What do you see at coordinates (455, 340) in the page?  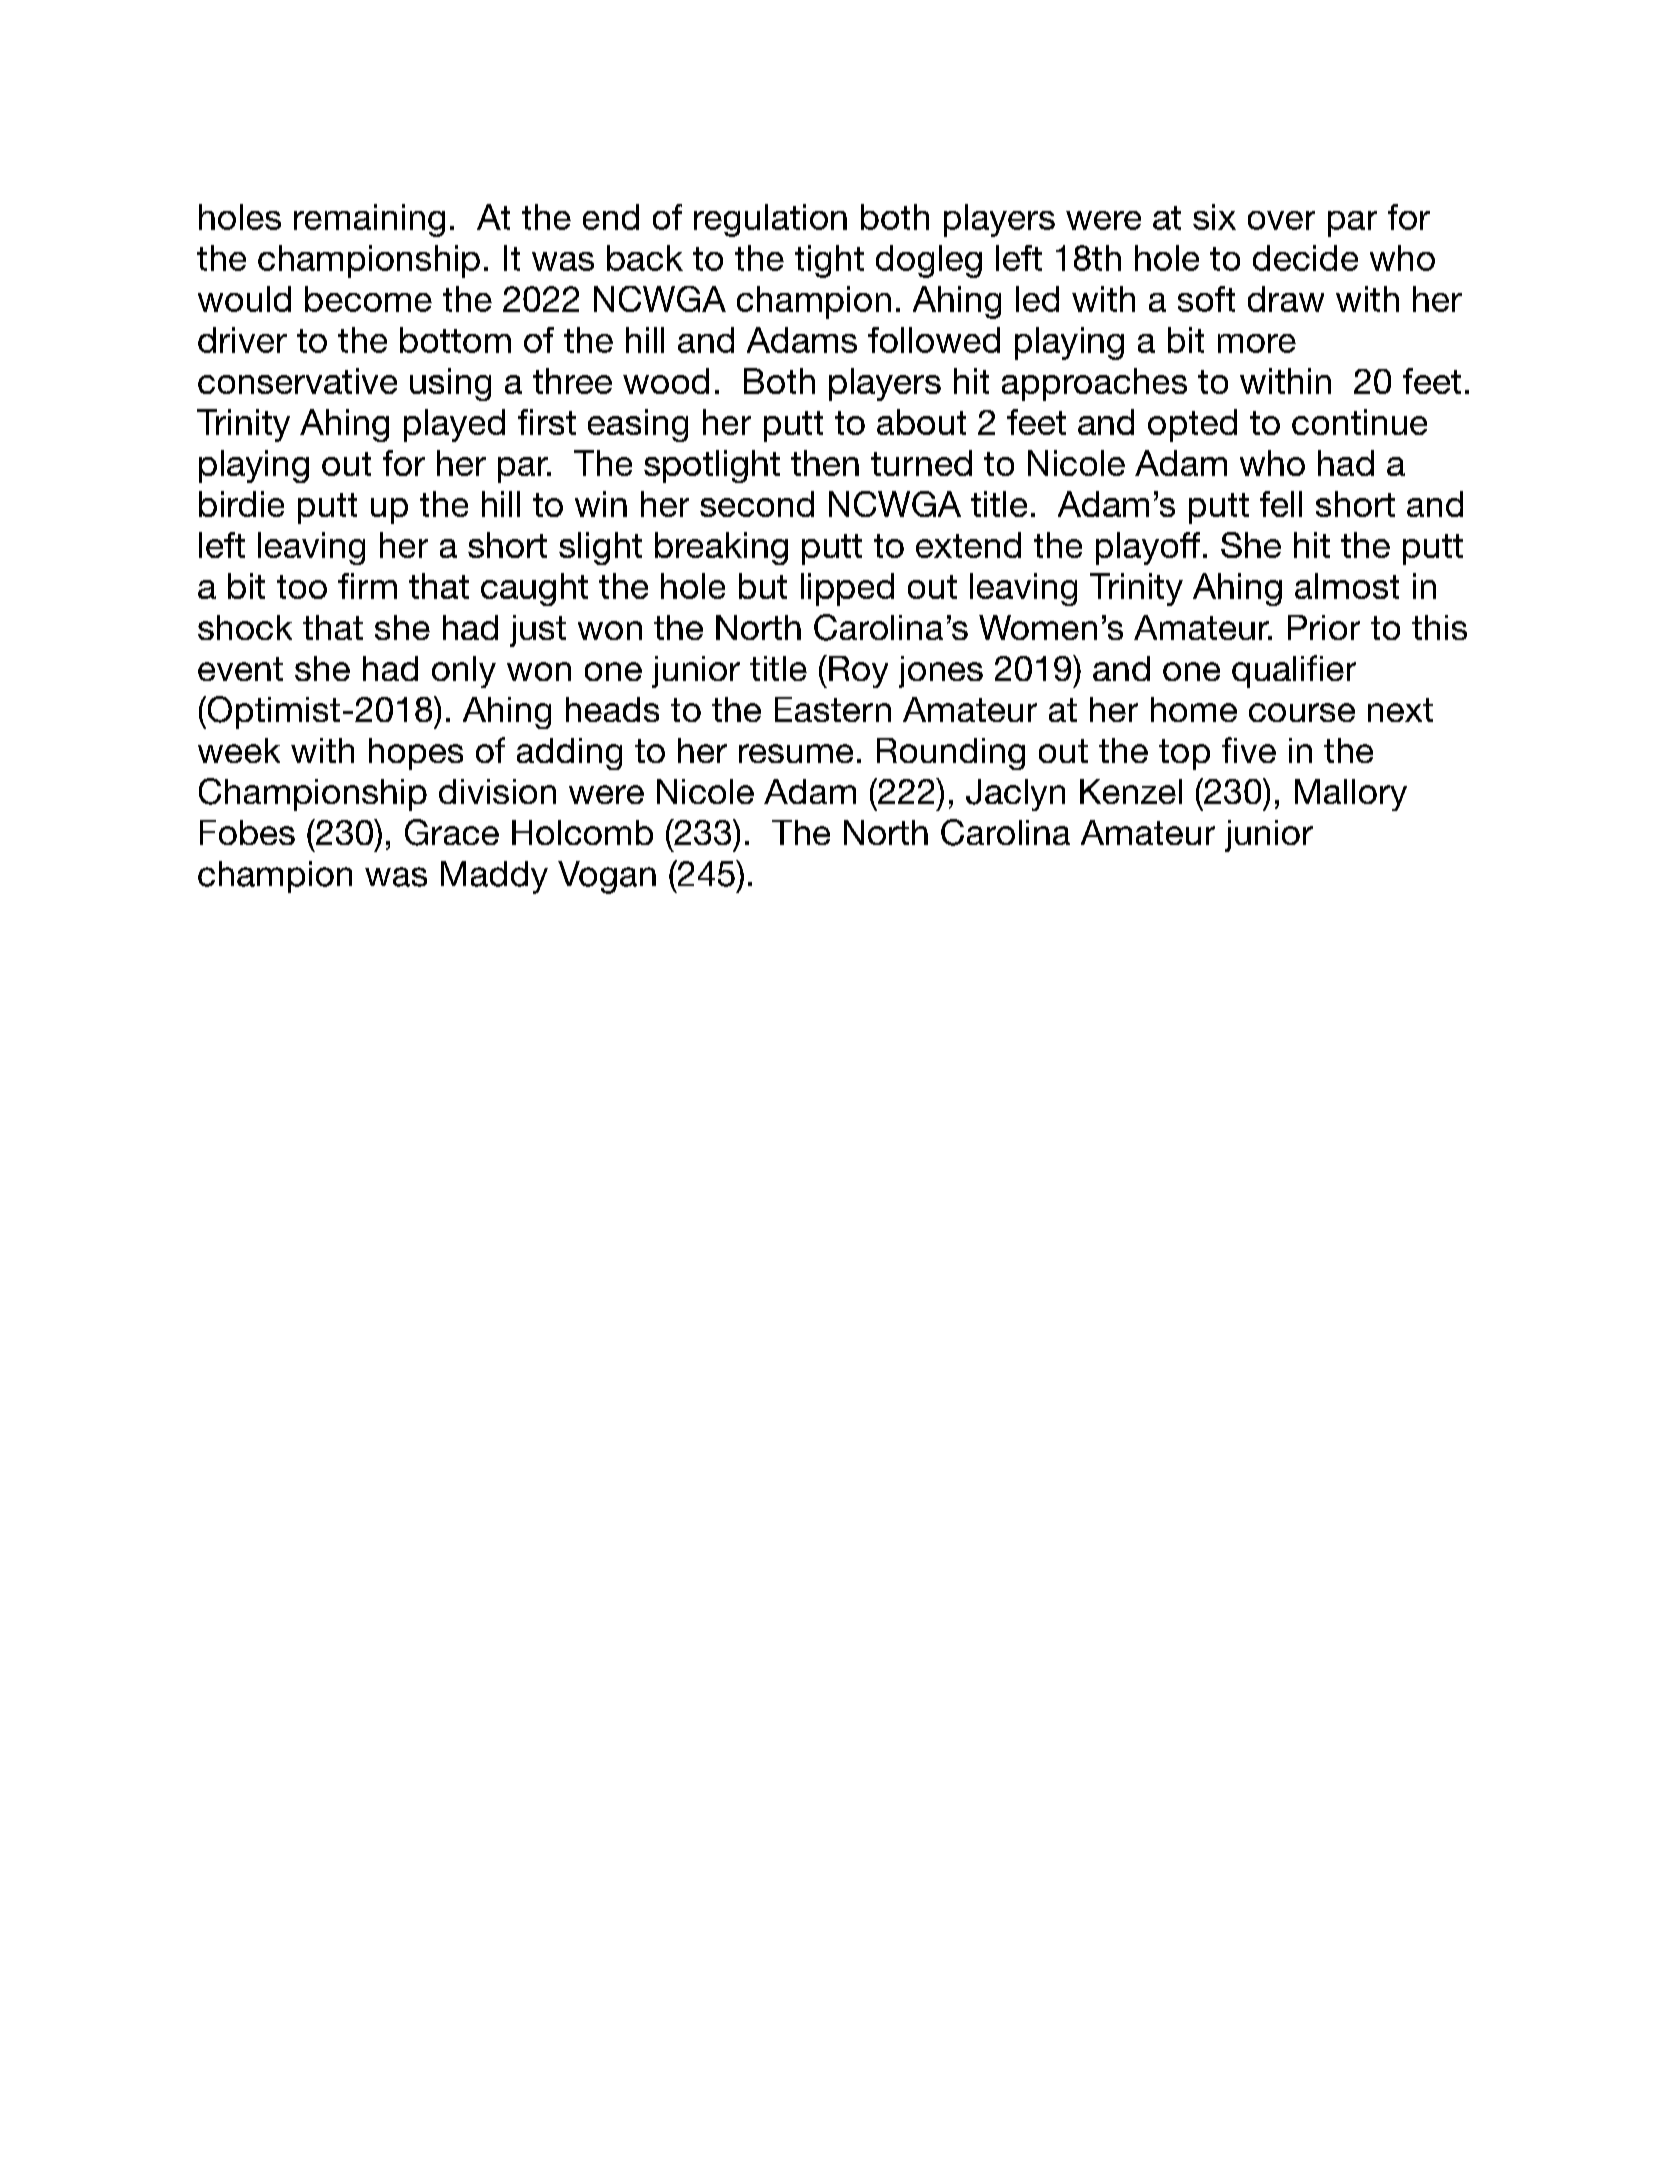 I see `bottom` at bounding box center [455, 340].
